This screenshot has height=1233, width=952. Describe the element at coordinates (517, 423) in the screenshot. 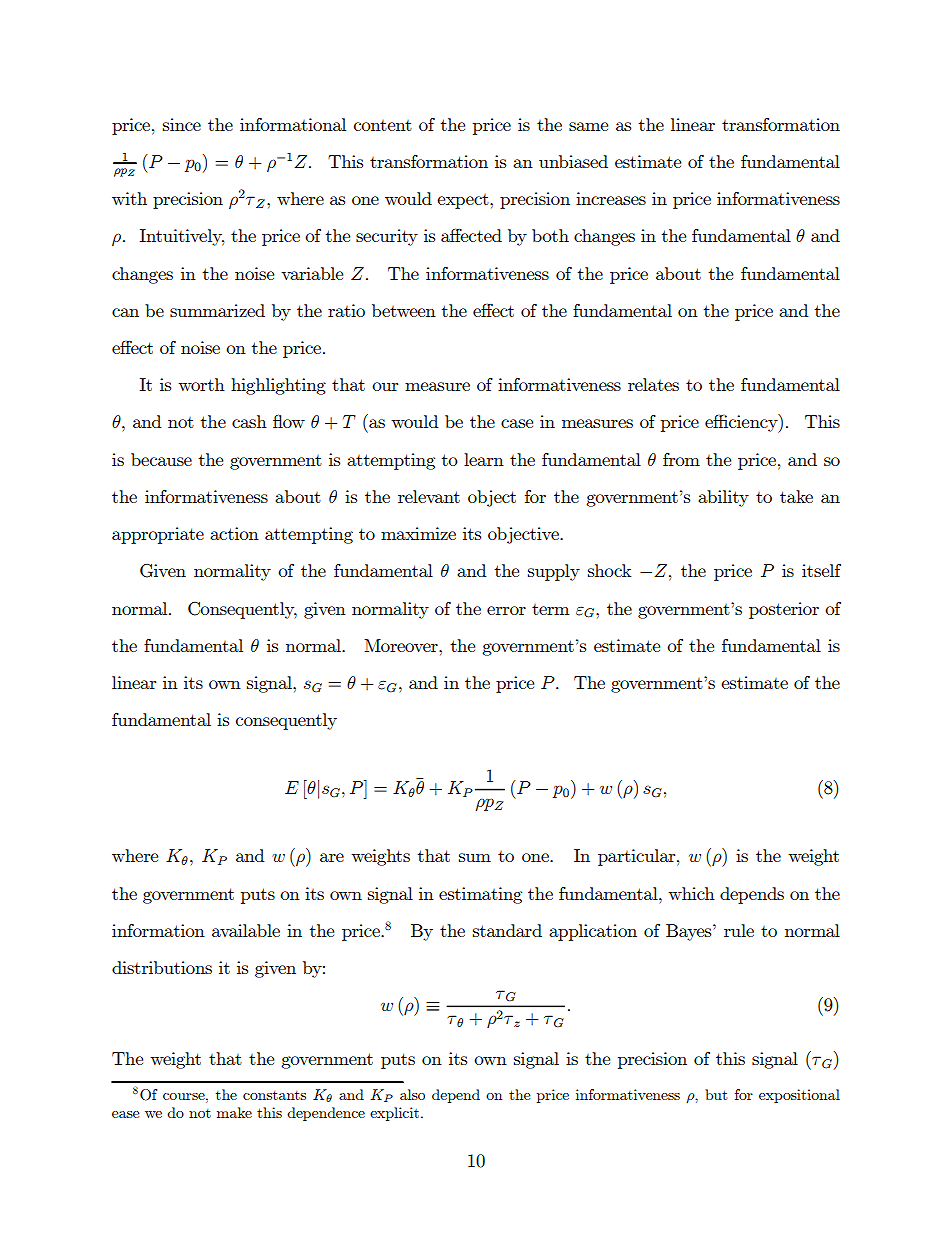

I see `case` at that location.
